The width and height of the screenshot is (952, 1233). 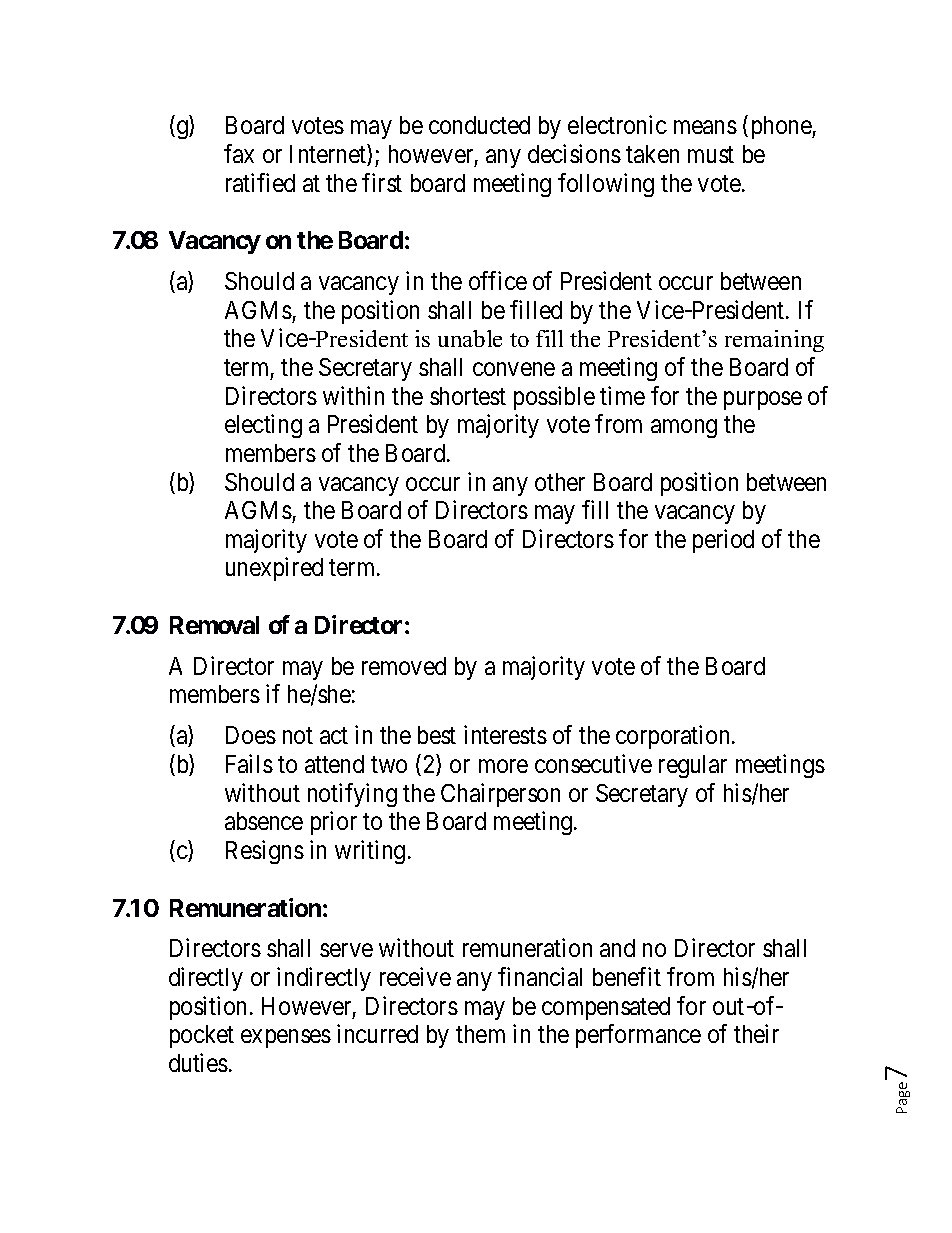 I want to click on them, so click(x=480, y=1034).
